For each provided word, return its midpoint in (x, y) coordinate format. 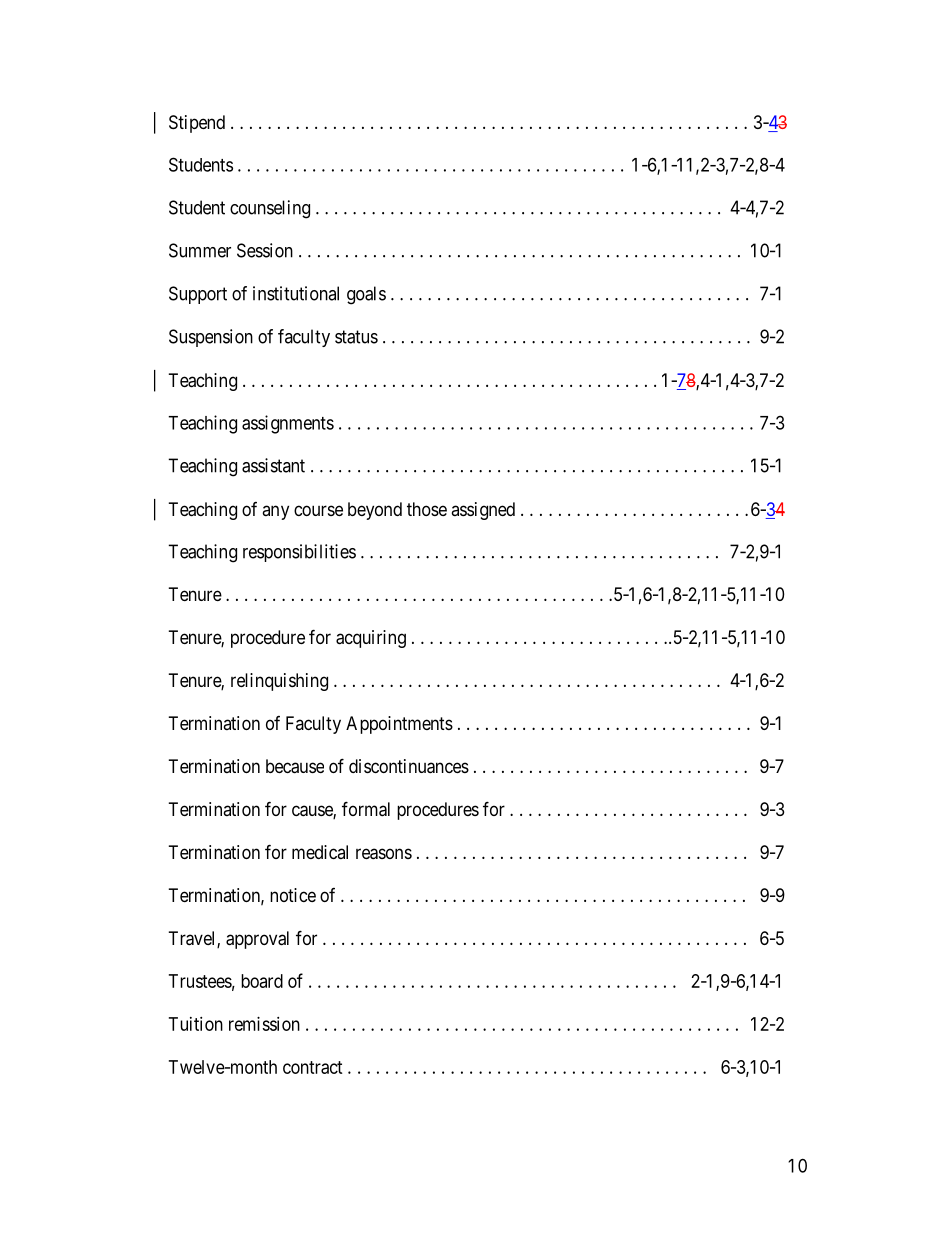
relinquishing (279, 682)
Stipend (197, 124)
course (318, 510)
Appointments (399, 725)
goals (366, 295)
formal (366, 809)
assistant (273, 465)
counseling (270, 209)
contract (313, 1067)
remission (264, 1024)
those (427, 509)
